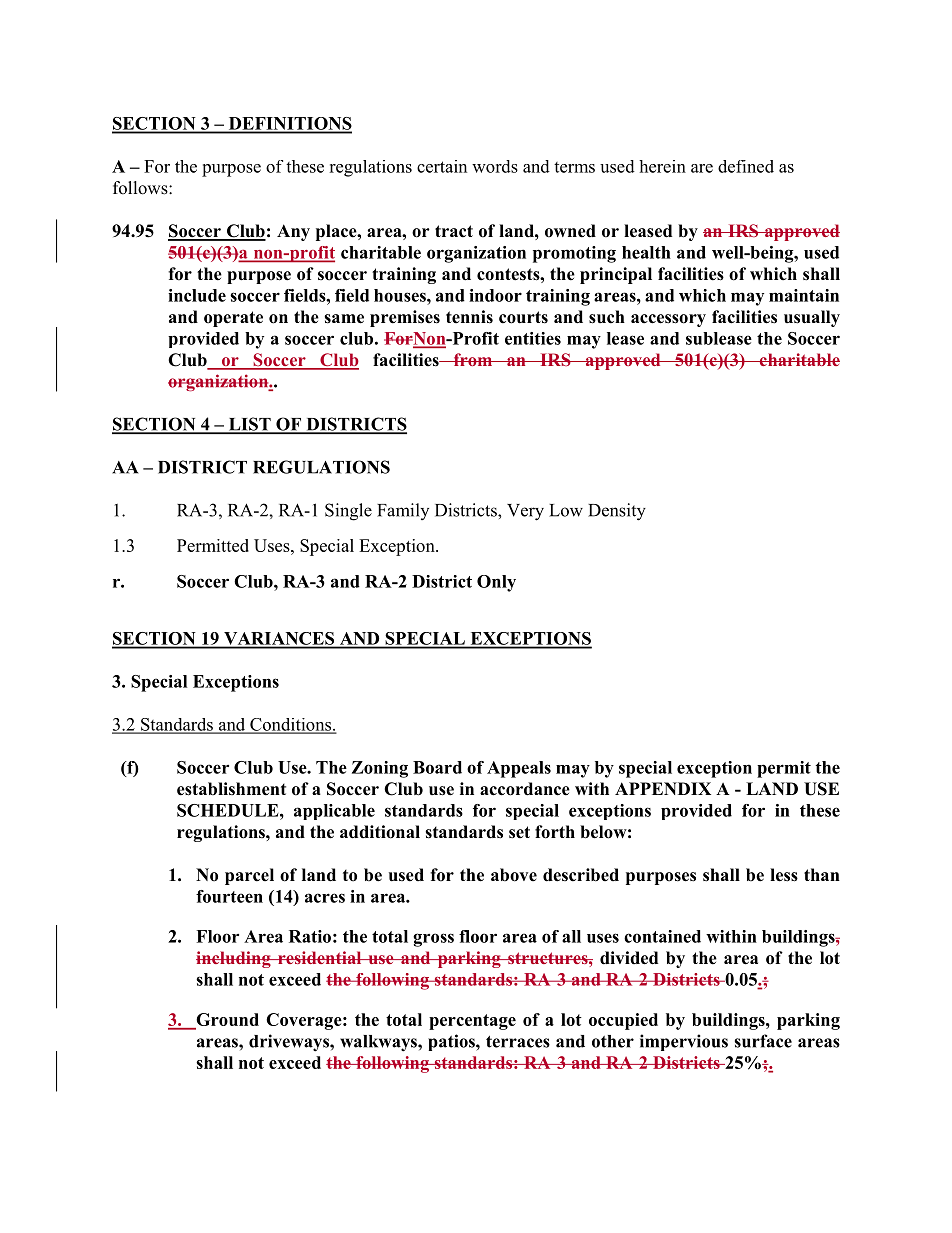 This screenshot has height=1233, width=952. I want to click on Ground, so click(227, 1019).
